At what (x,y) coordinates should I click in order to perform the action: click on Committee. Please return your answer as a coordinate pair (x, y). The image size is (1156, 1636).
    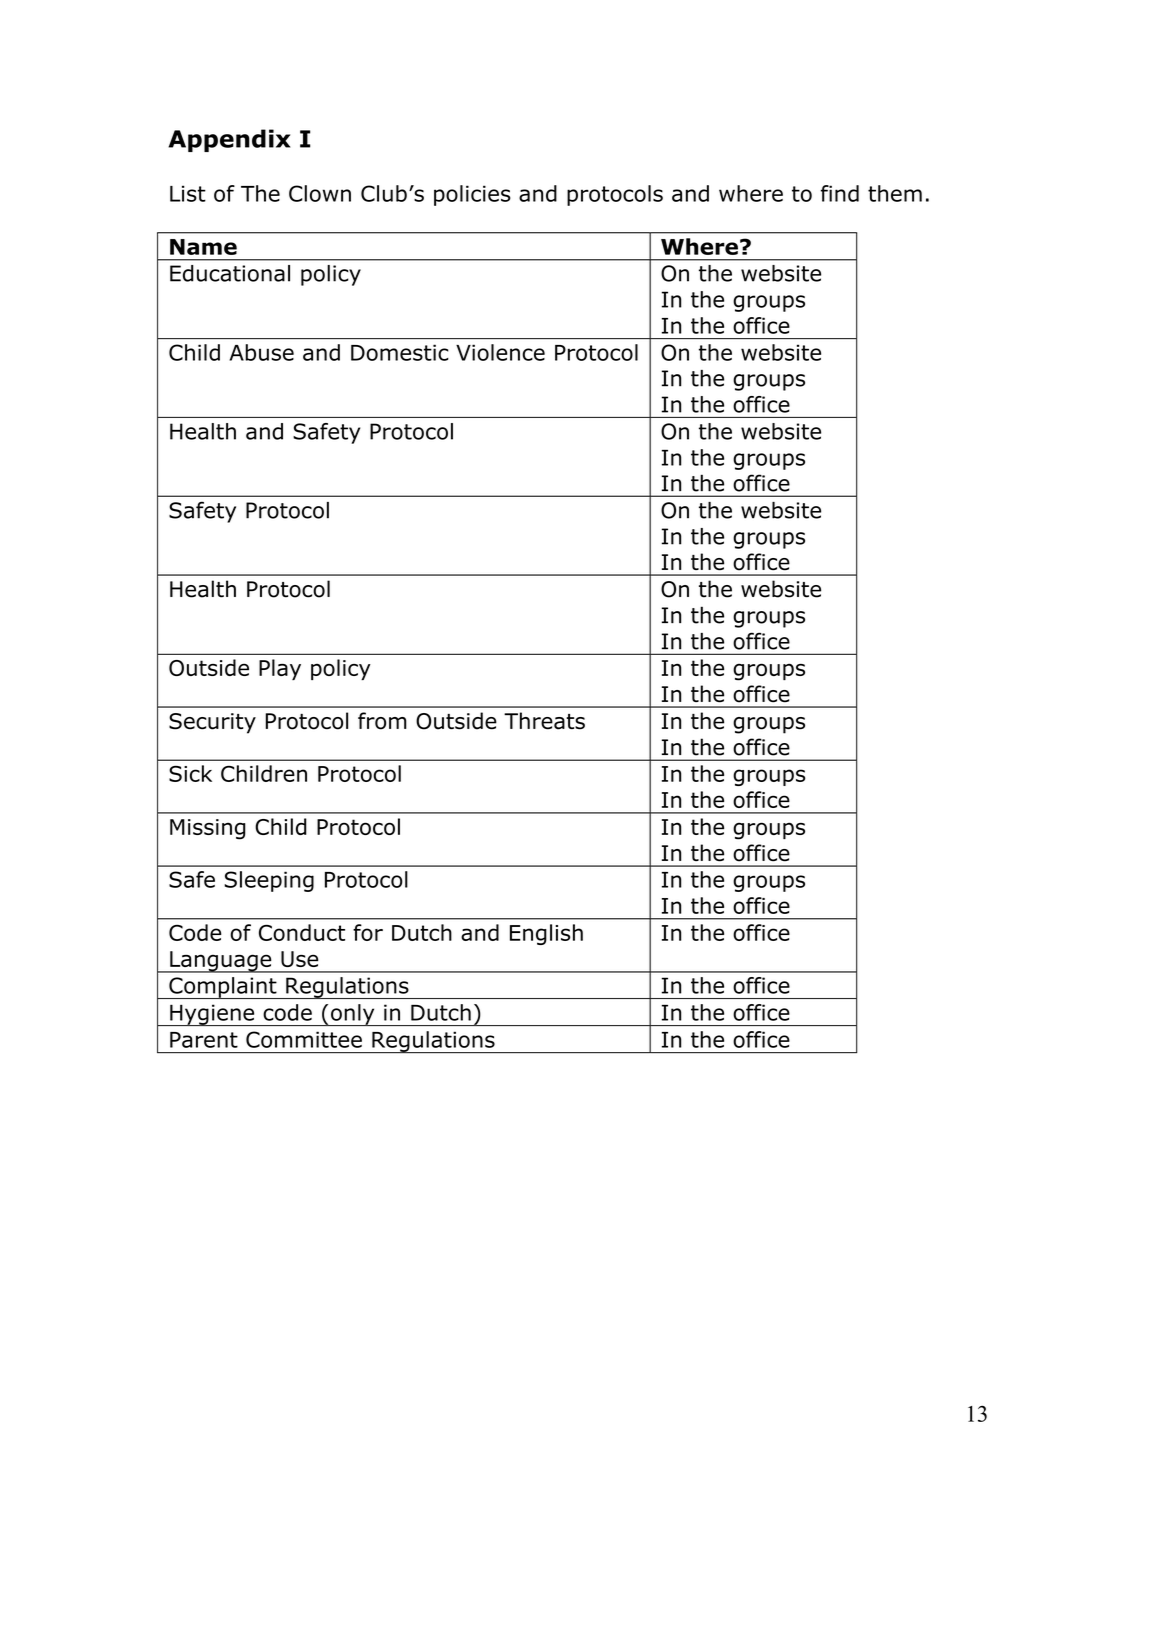
    Looking at the image, I should click on (304, 1039).
